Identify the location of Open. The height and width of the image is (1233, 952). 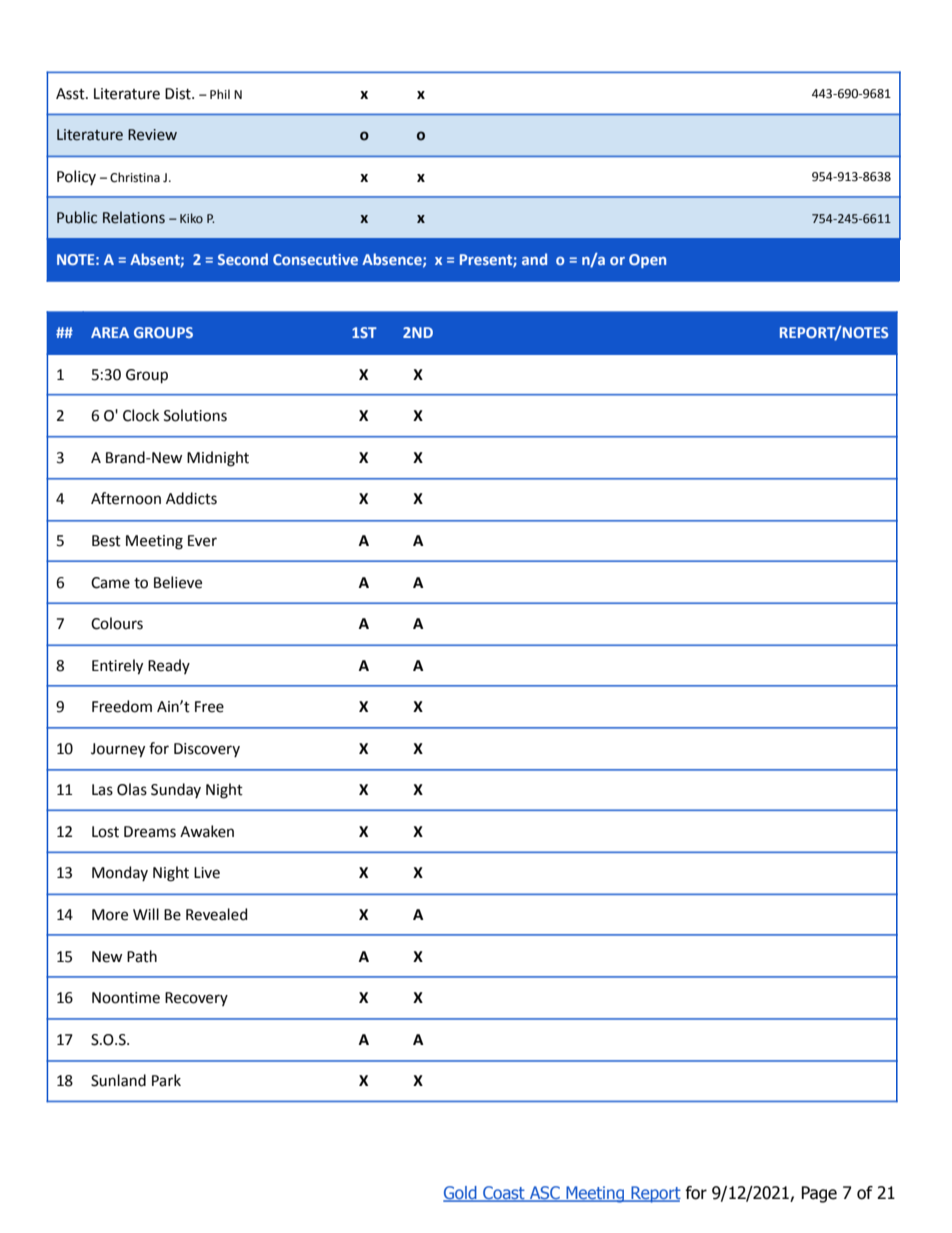
(647, 261).
